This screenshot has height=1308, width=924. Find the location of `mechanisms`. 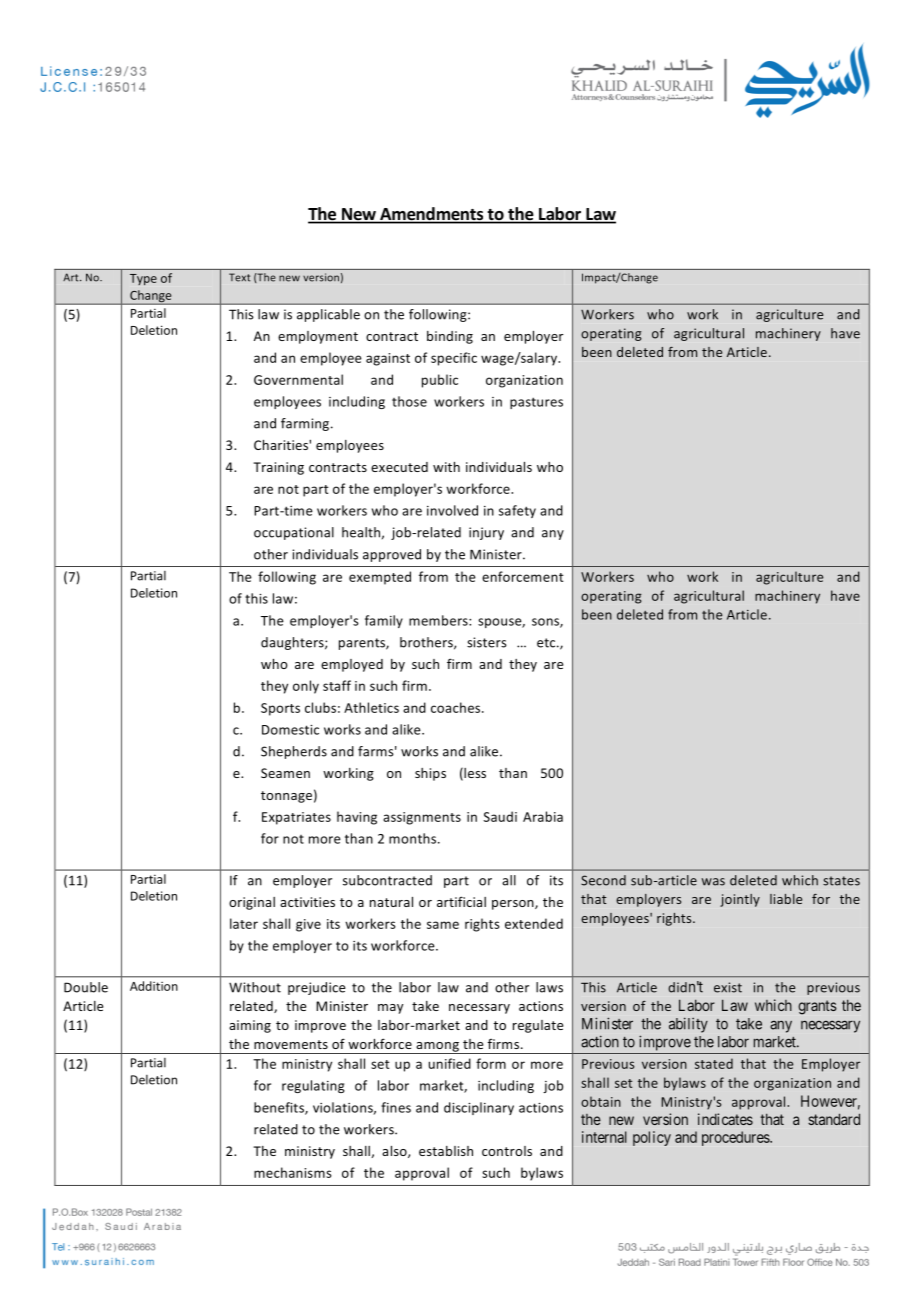

mechanisms is located at coordinates (293, 1172).
